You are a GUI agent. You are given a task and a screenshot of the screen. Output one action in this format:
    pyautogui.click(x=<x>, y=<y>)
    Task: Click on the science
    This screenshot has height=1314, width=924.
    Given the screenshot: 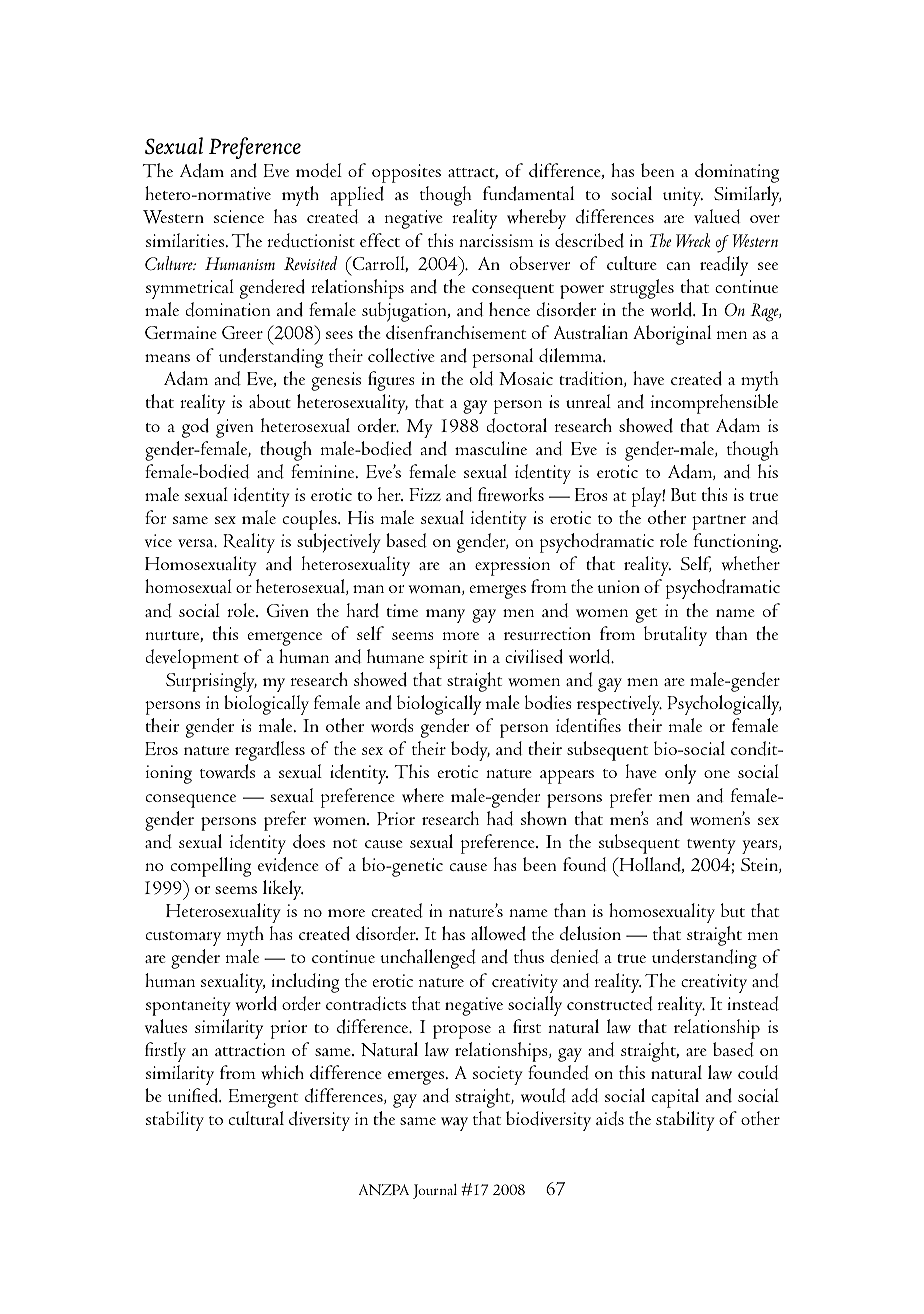 What is the action you would take?
    pyautogui.click(x=239, y=216)
